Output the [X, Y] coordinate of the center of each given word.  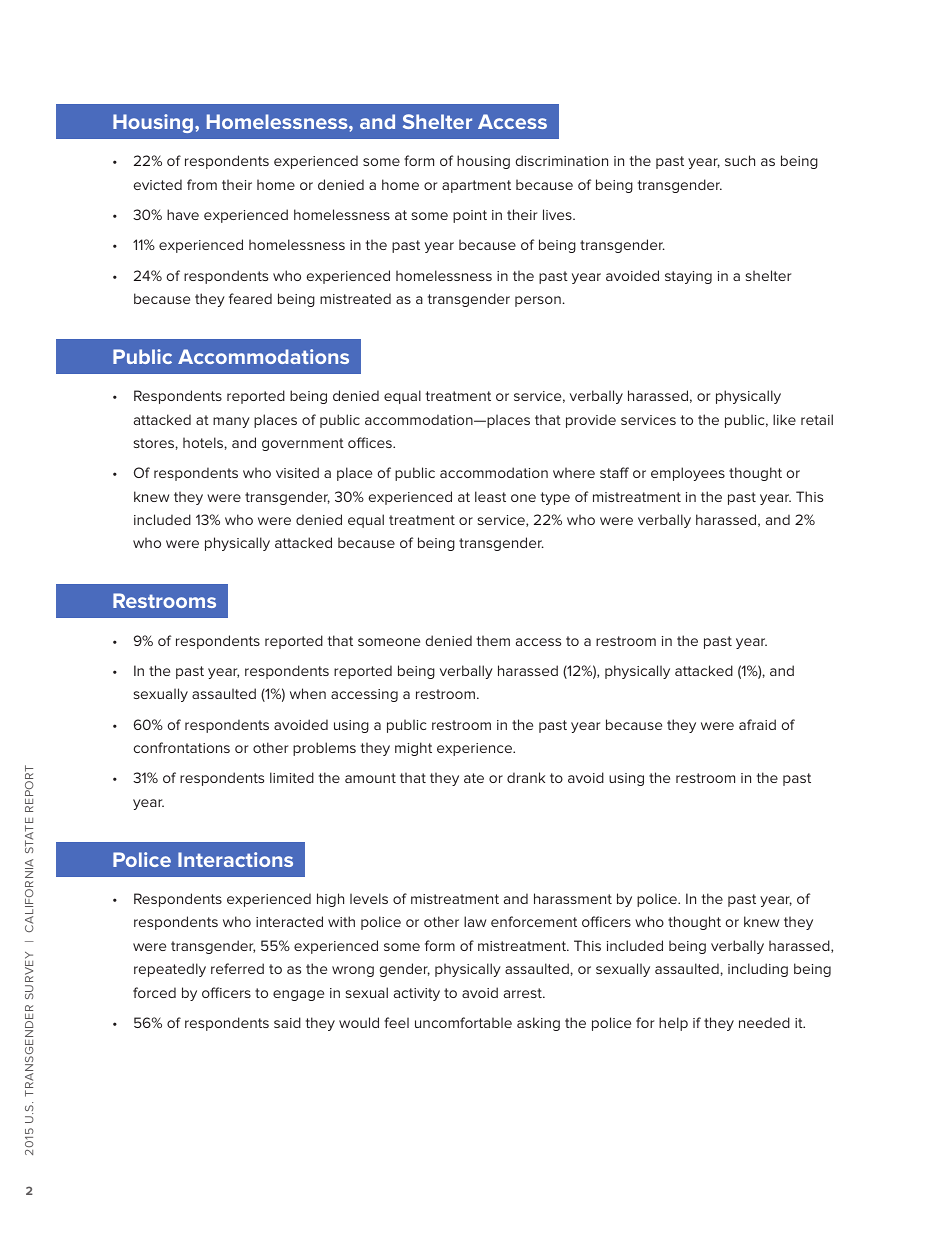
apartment [476, 186]
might [413, 749]
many [231, 422]
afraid [757, 724]
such [740, 160]
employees [688, 474]
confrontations [182, 747]
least [490, 496]
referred [237, 968]
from [202, 184]
